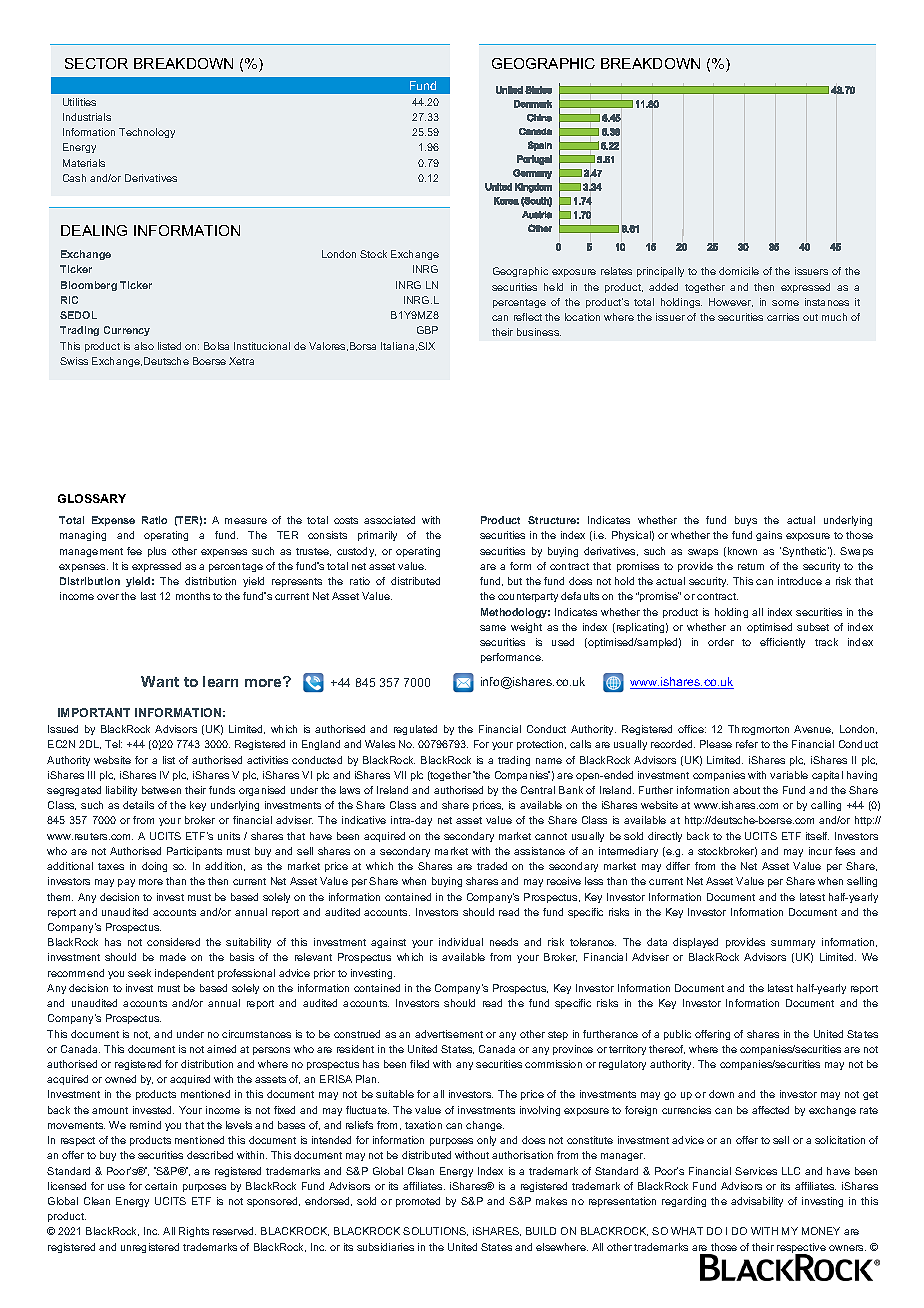  Describe the element at coordinates (173, 942) in the screenshot. I see `considered` at that location.
